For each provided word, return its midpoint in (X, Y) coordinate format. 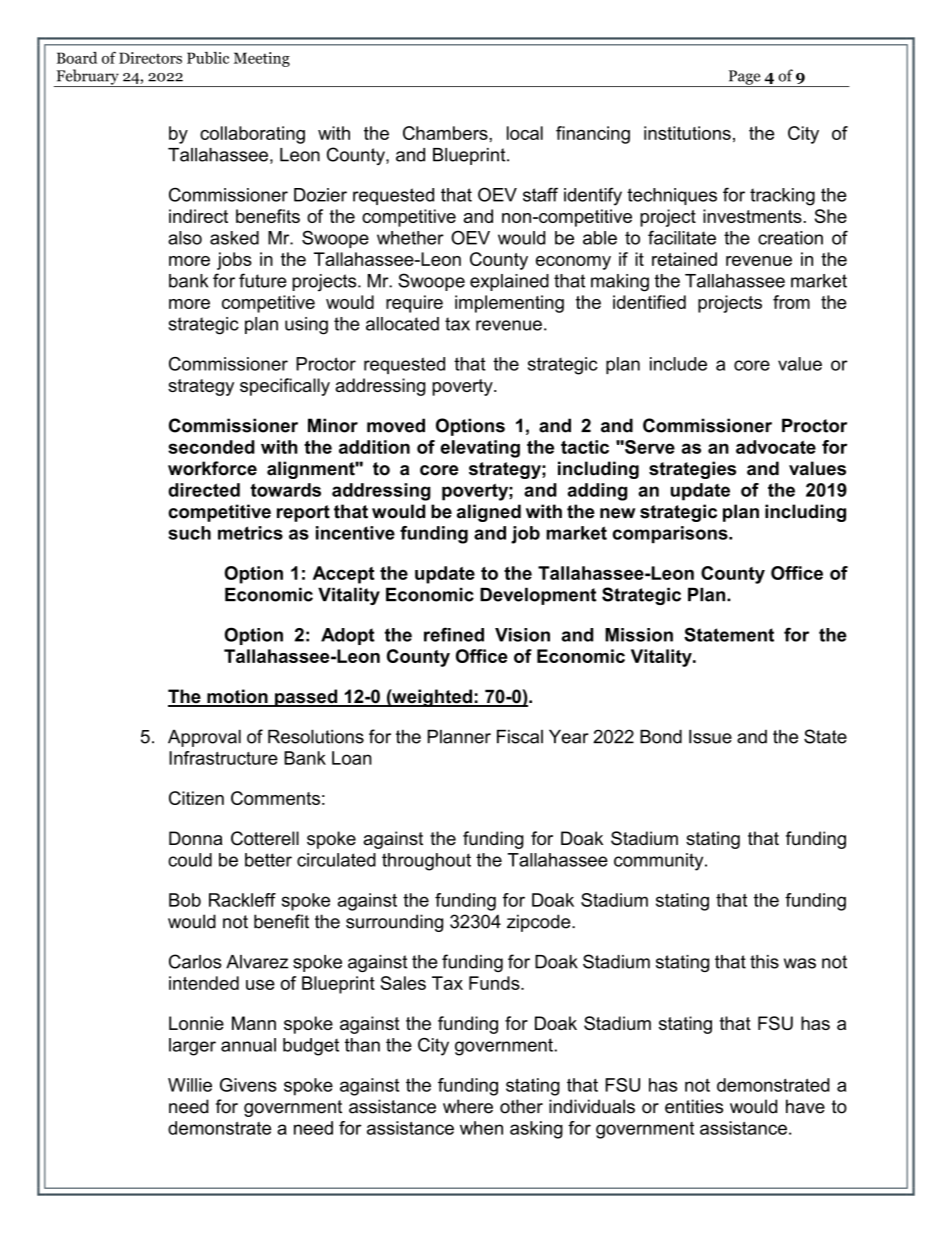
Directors (150, 58)
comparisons (671, 534)
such (189, 533)
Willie (190, 1085)
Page (744, 78)
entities (694, 1106)
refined (454, 634)
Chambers (446, 133)
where (468, 1106)
